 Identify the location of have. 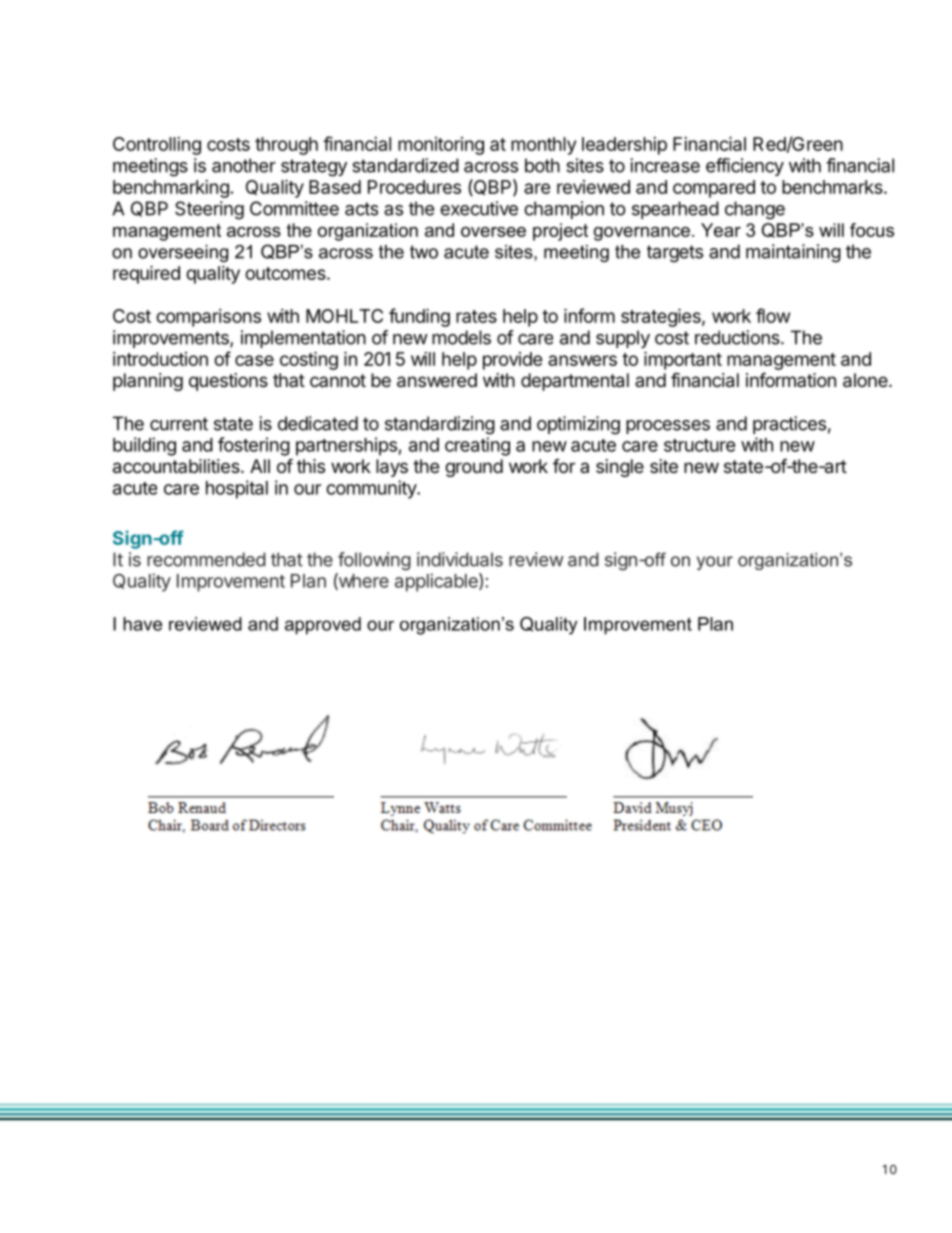
(142, 624).
